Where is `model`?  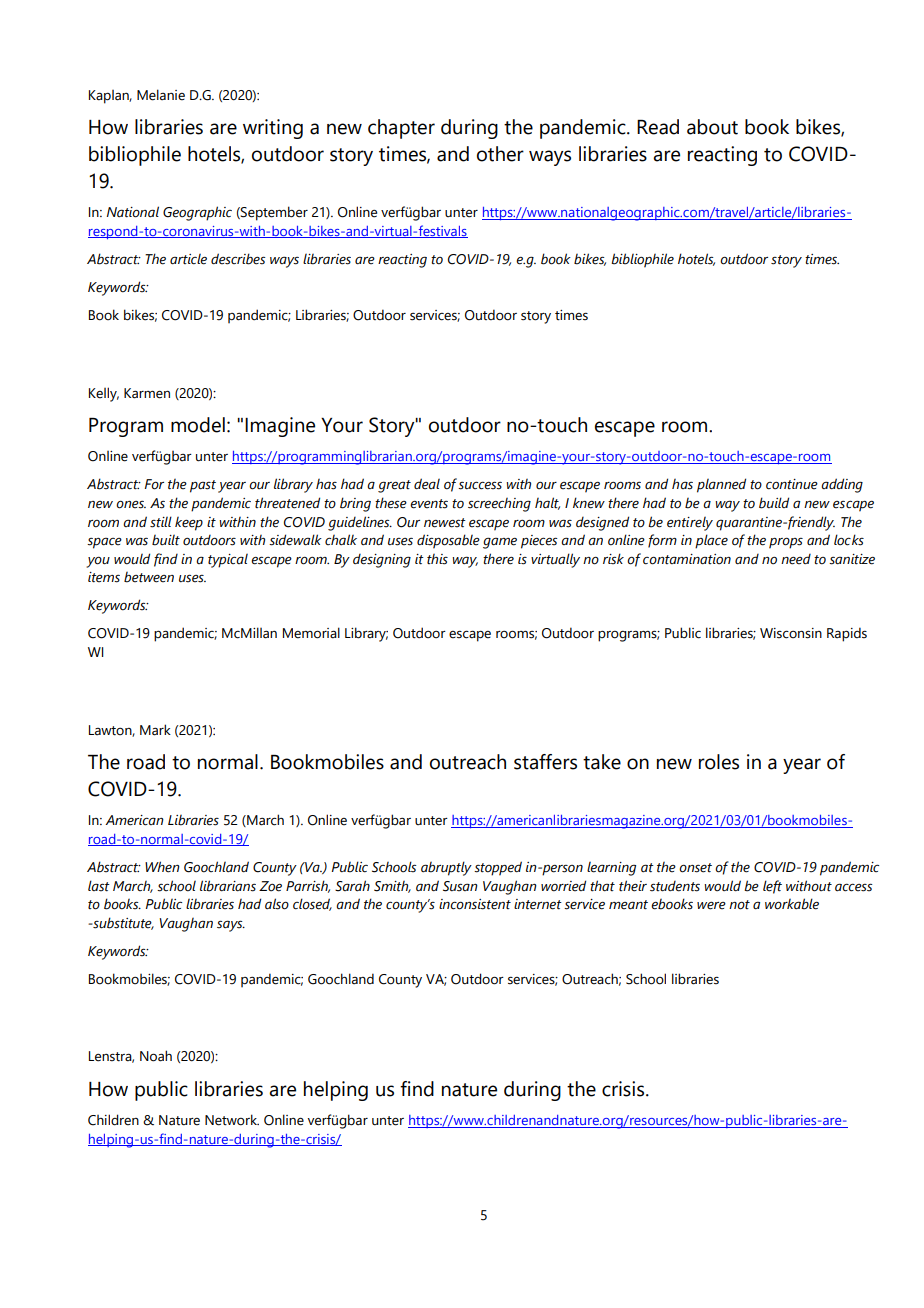
model is located at coordinates (198, 425).
